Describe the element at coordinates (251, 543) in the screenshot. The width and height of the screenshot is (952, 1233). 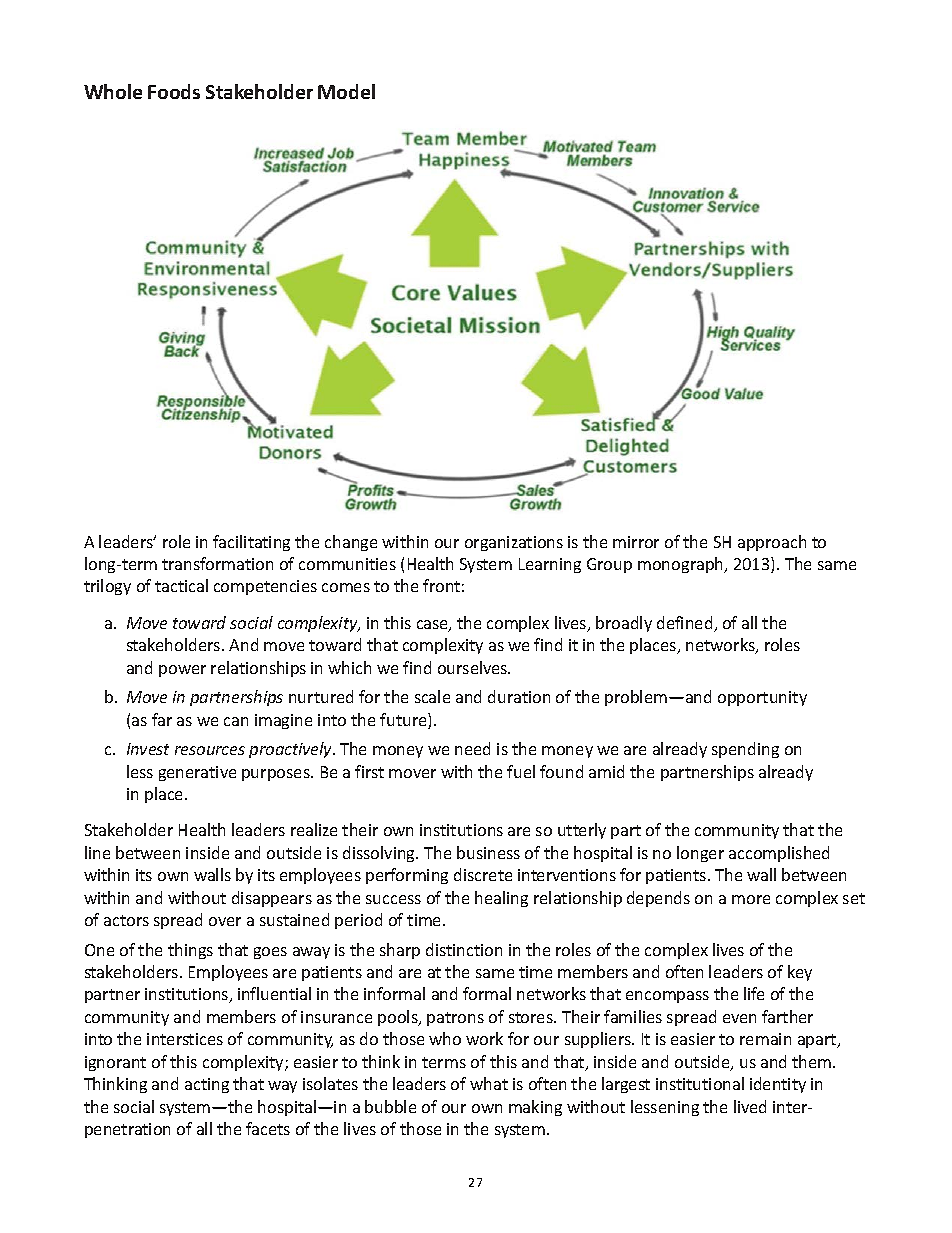
I see `facilitating` at that location.
